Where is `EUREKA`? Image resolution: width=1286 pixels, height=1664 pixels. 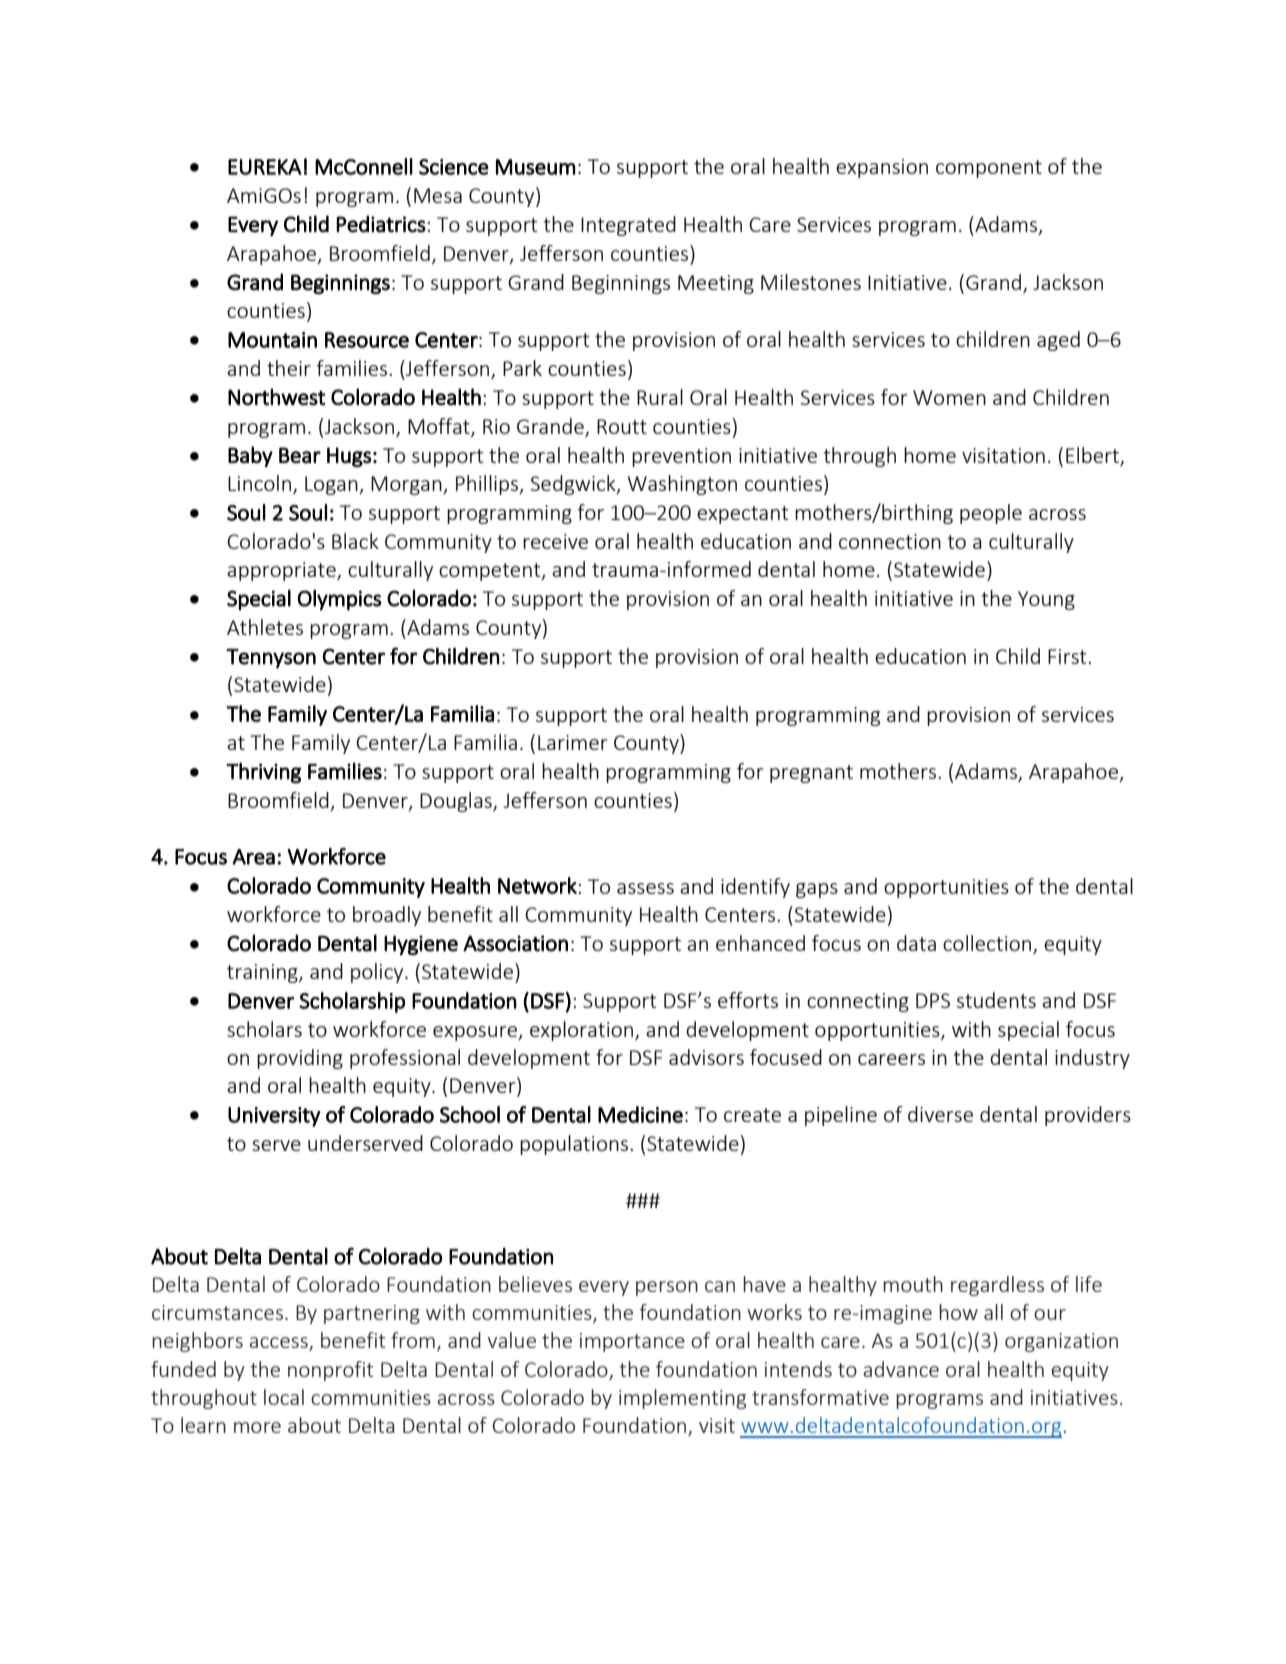
EUREKA is located at coordinates (265, 167).
